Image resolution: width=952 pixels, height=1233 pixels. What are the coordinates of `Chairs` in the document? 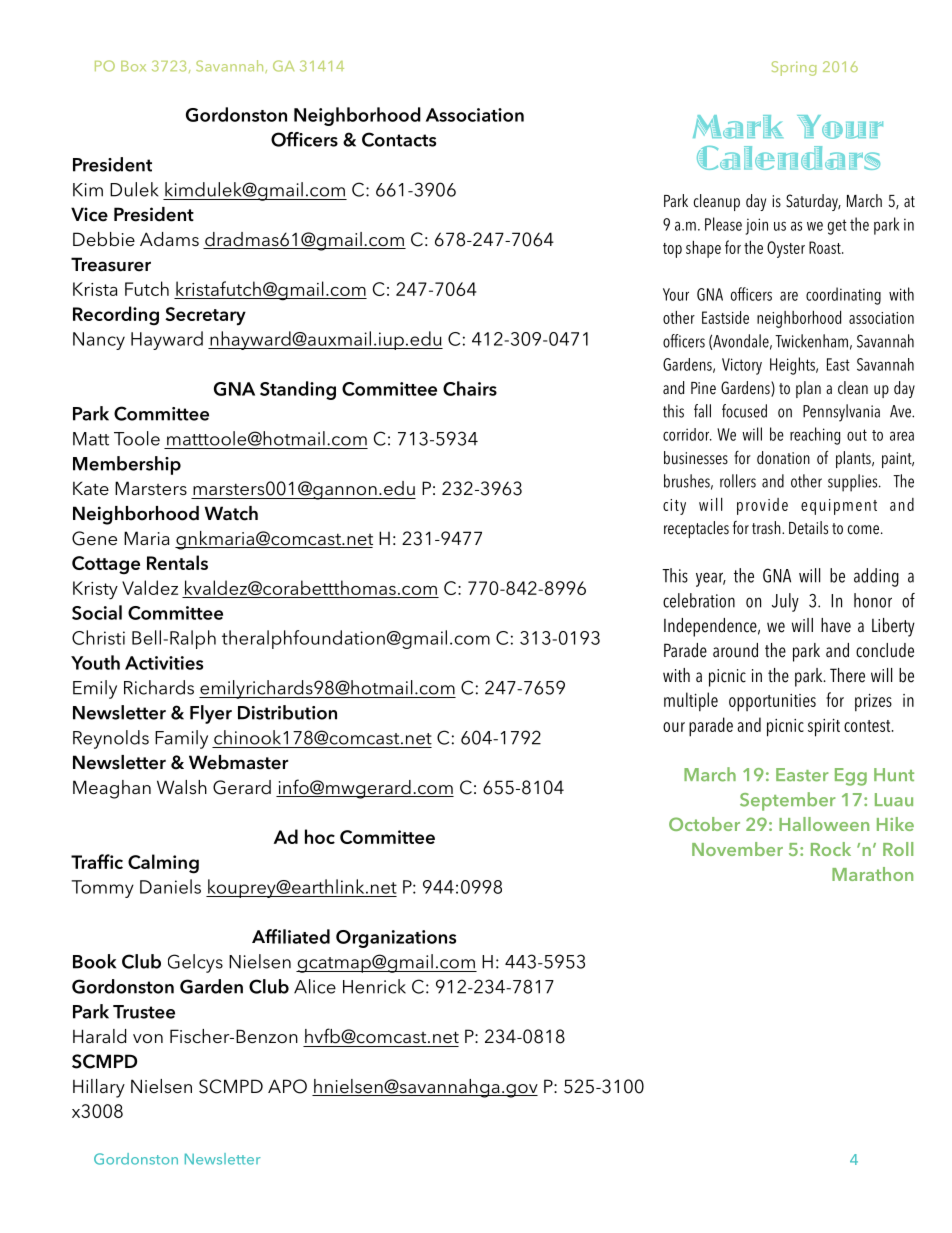 It's located at (470, 388).
